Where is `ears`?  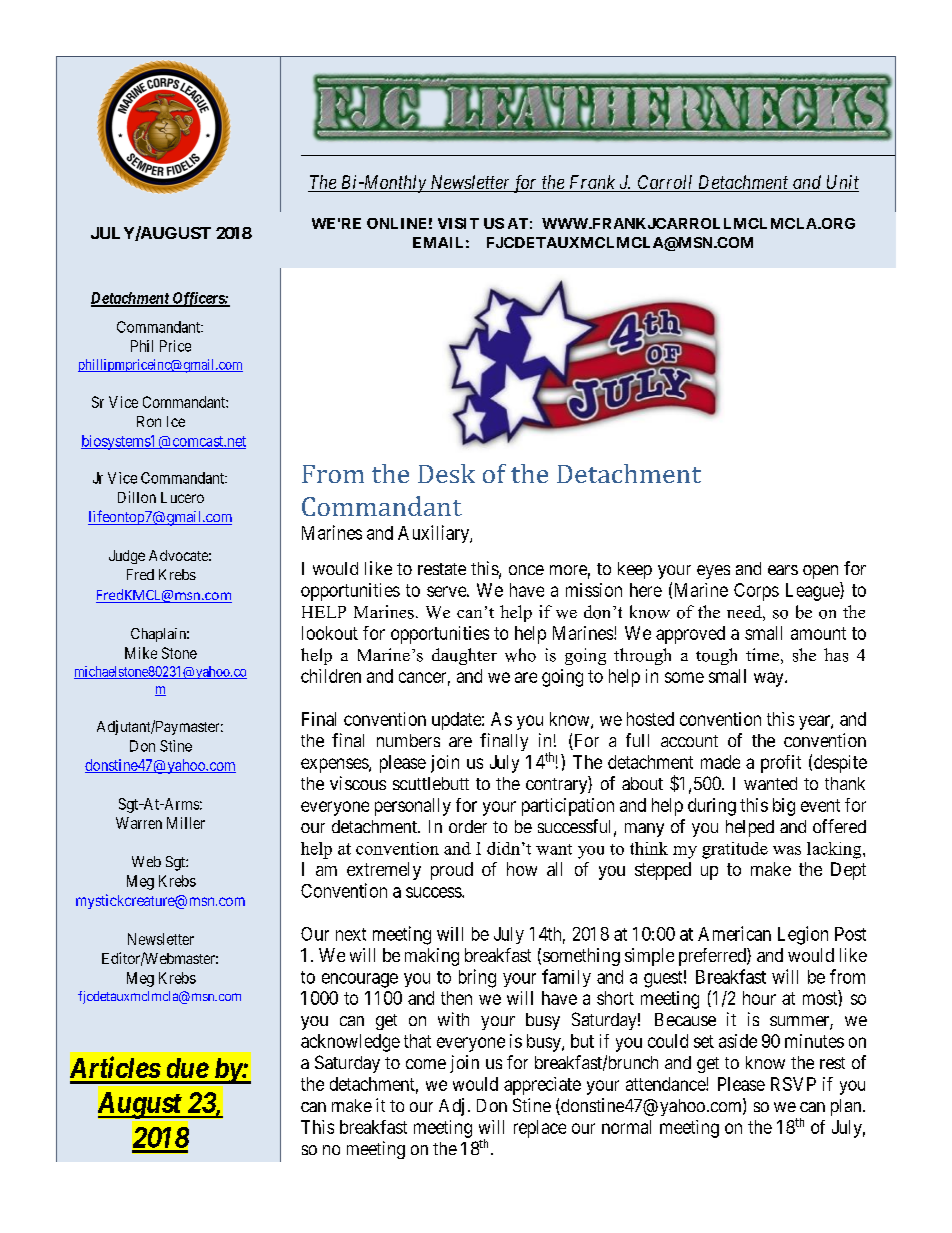
ears is located at coordinates (783, 570).
